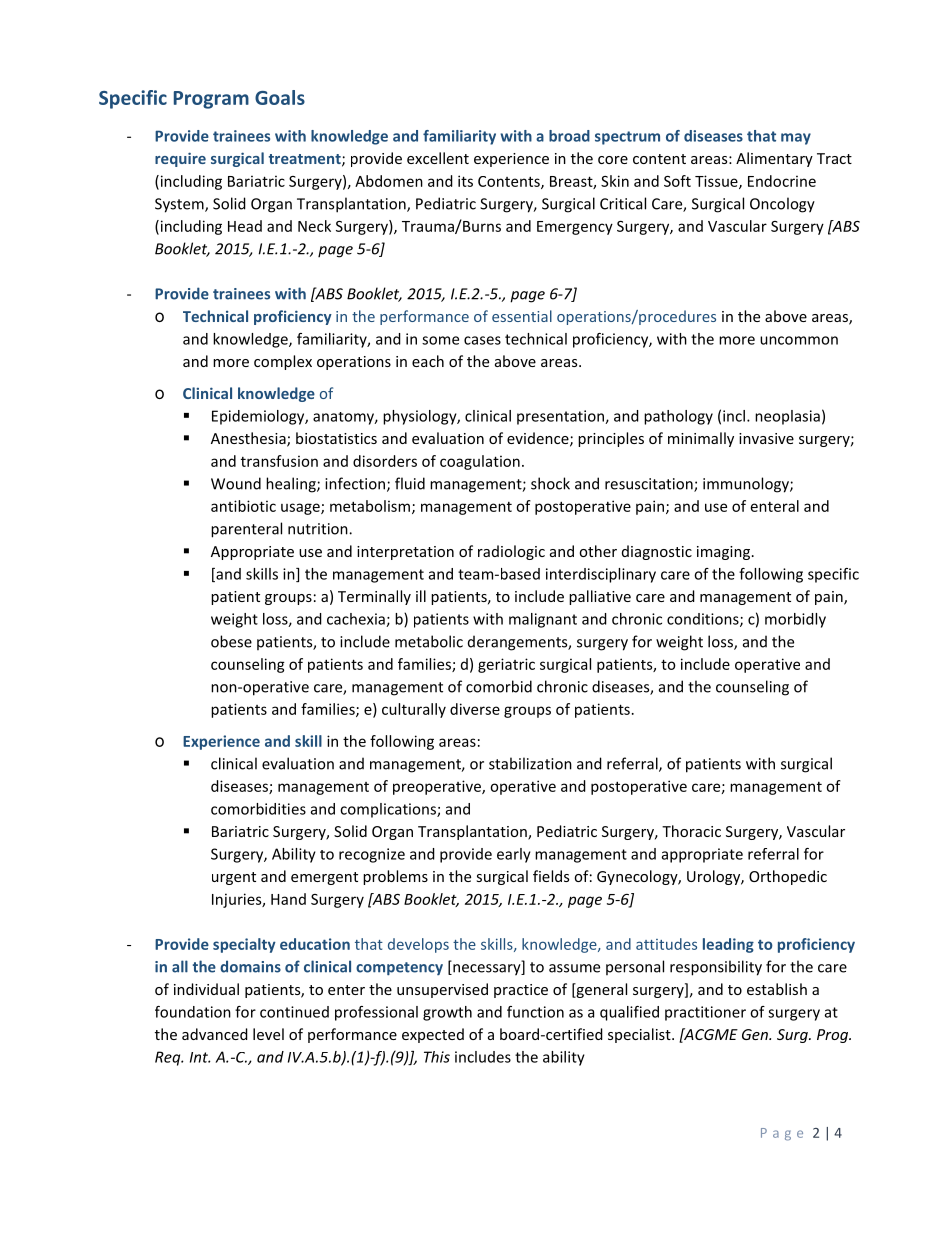 The width and height of the image is (952, 1233). I want to click on malignant, so click(543, 620).
